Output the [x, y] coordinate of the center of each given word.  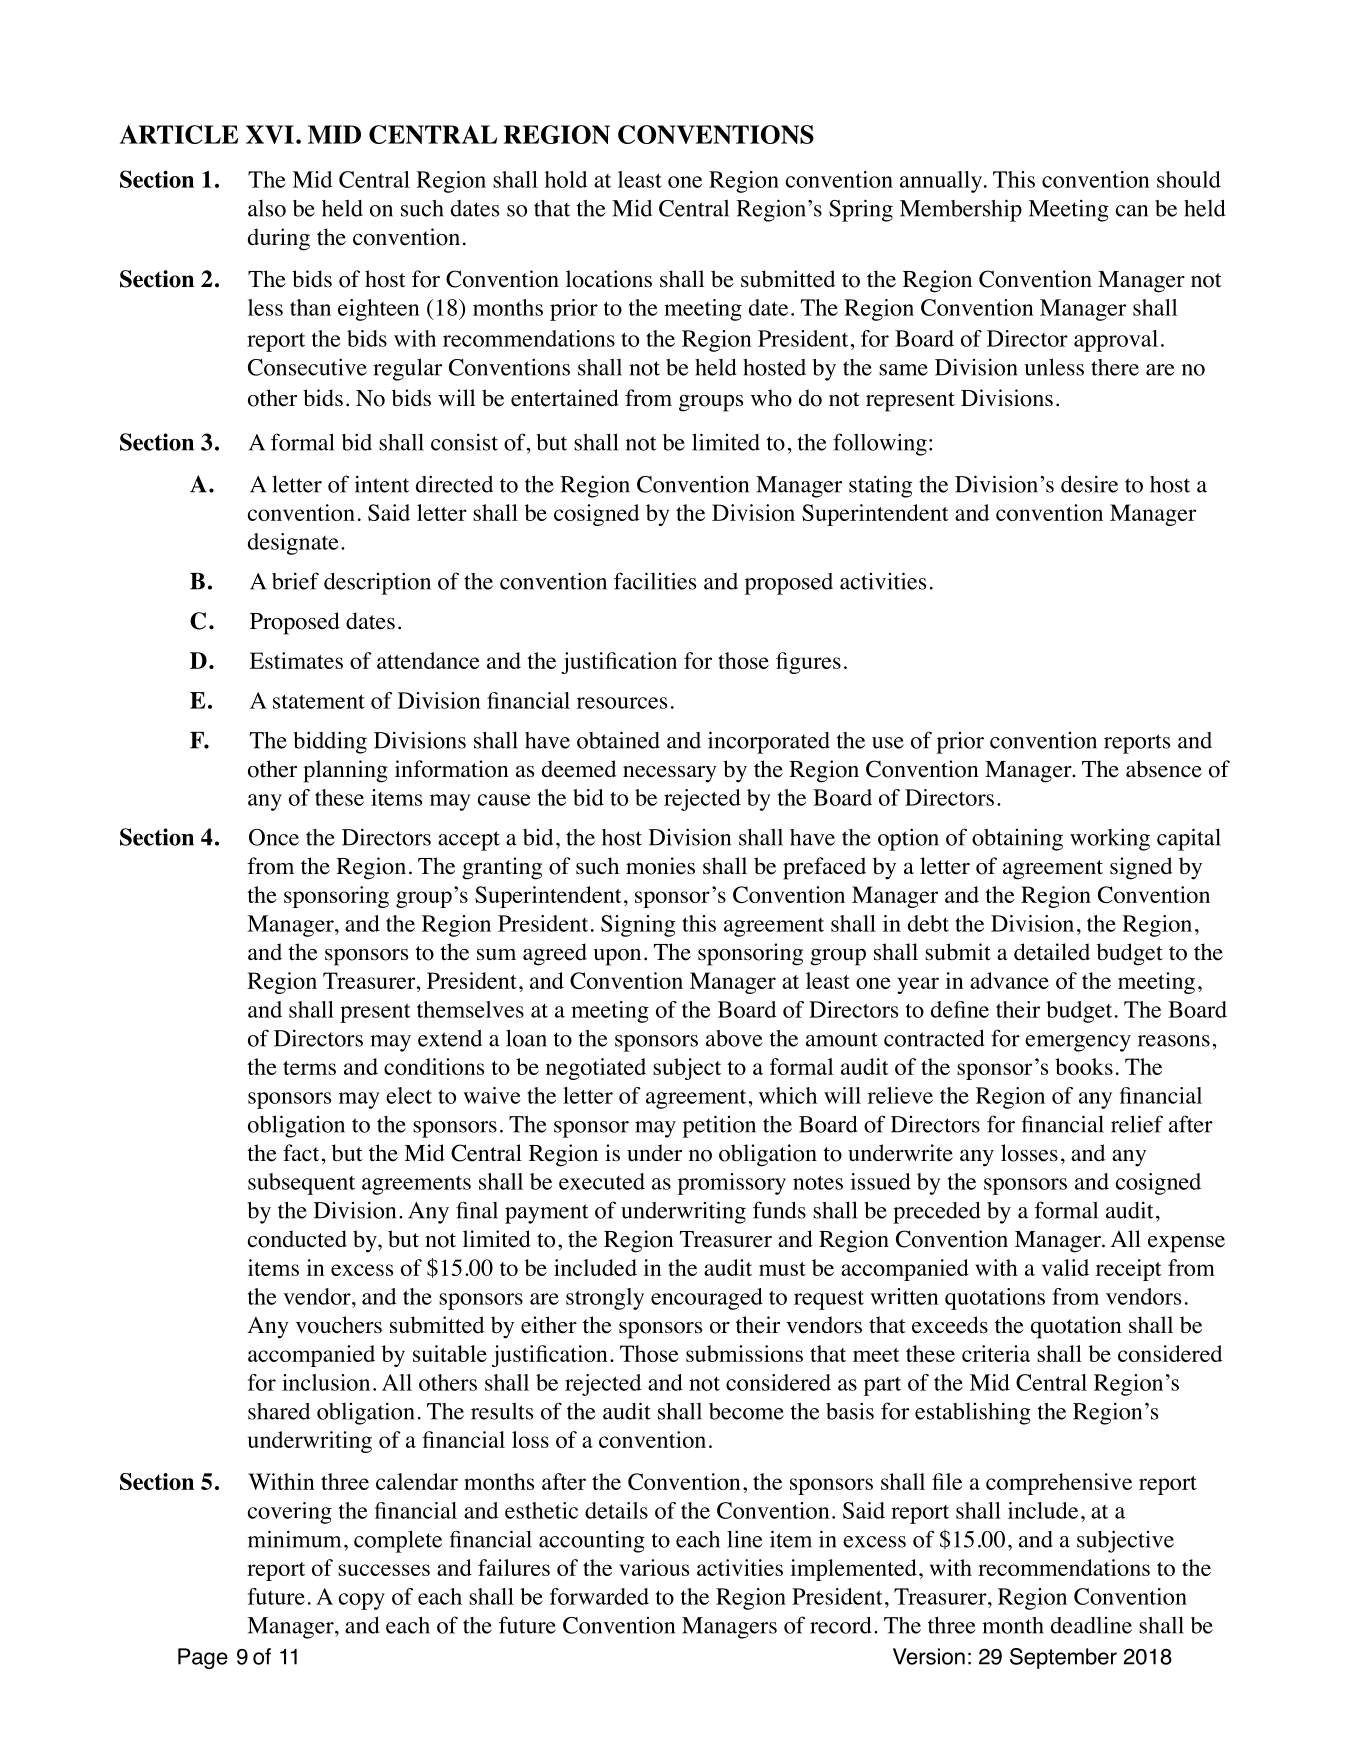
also [267, 208]
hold [566, 179]
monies [660, 866]
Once [274, 837]
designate [293, 544]
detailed [1052, 952]
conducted [297, 1239]
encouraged [707, 1299]
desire [1089, 484]
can [1132, 211]
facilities [655, 581]
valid [1065, 1267]
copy [362, 1601]
